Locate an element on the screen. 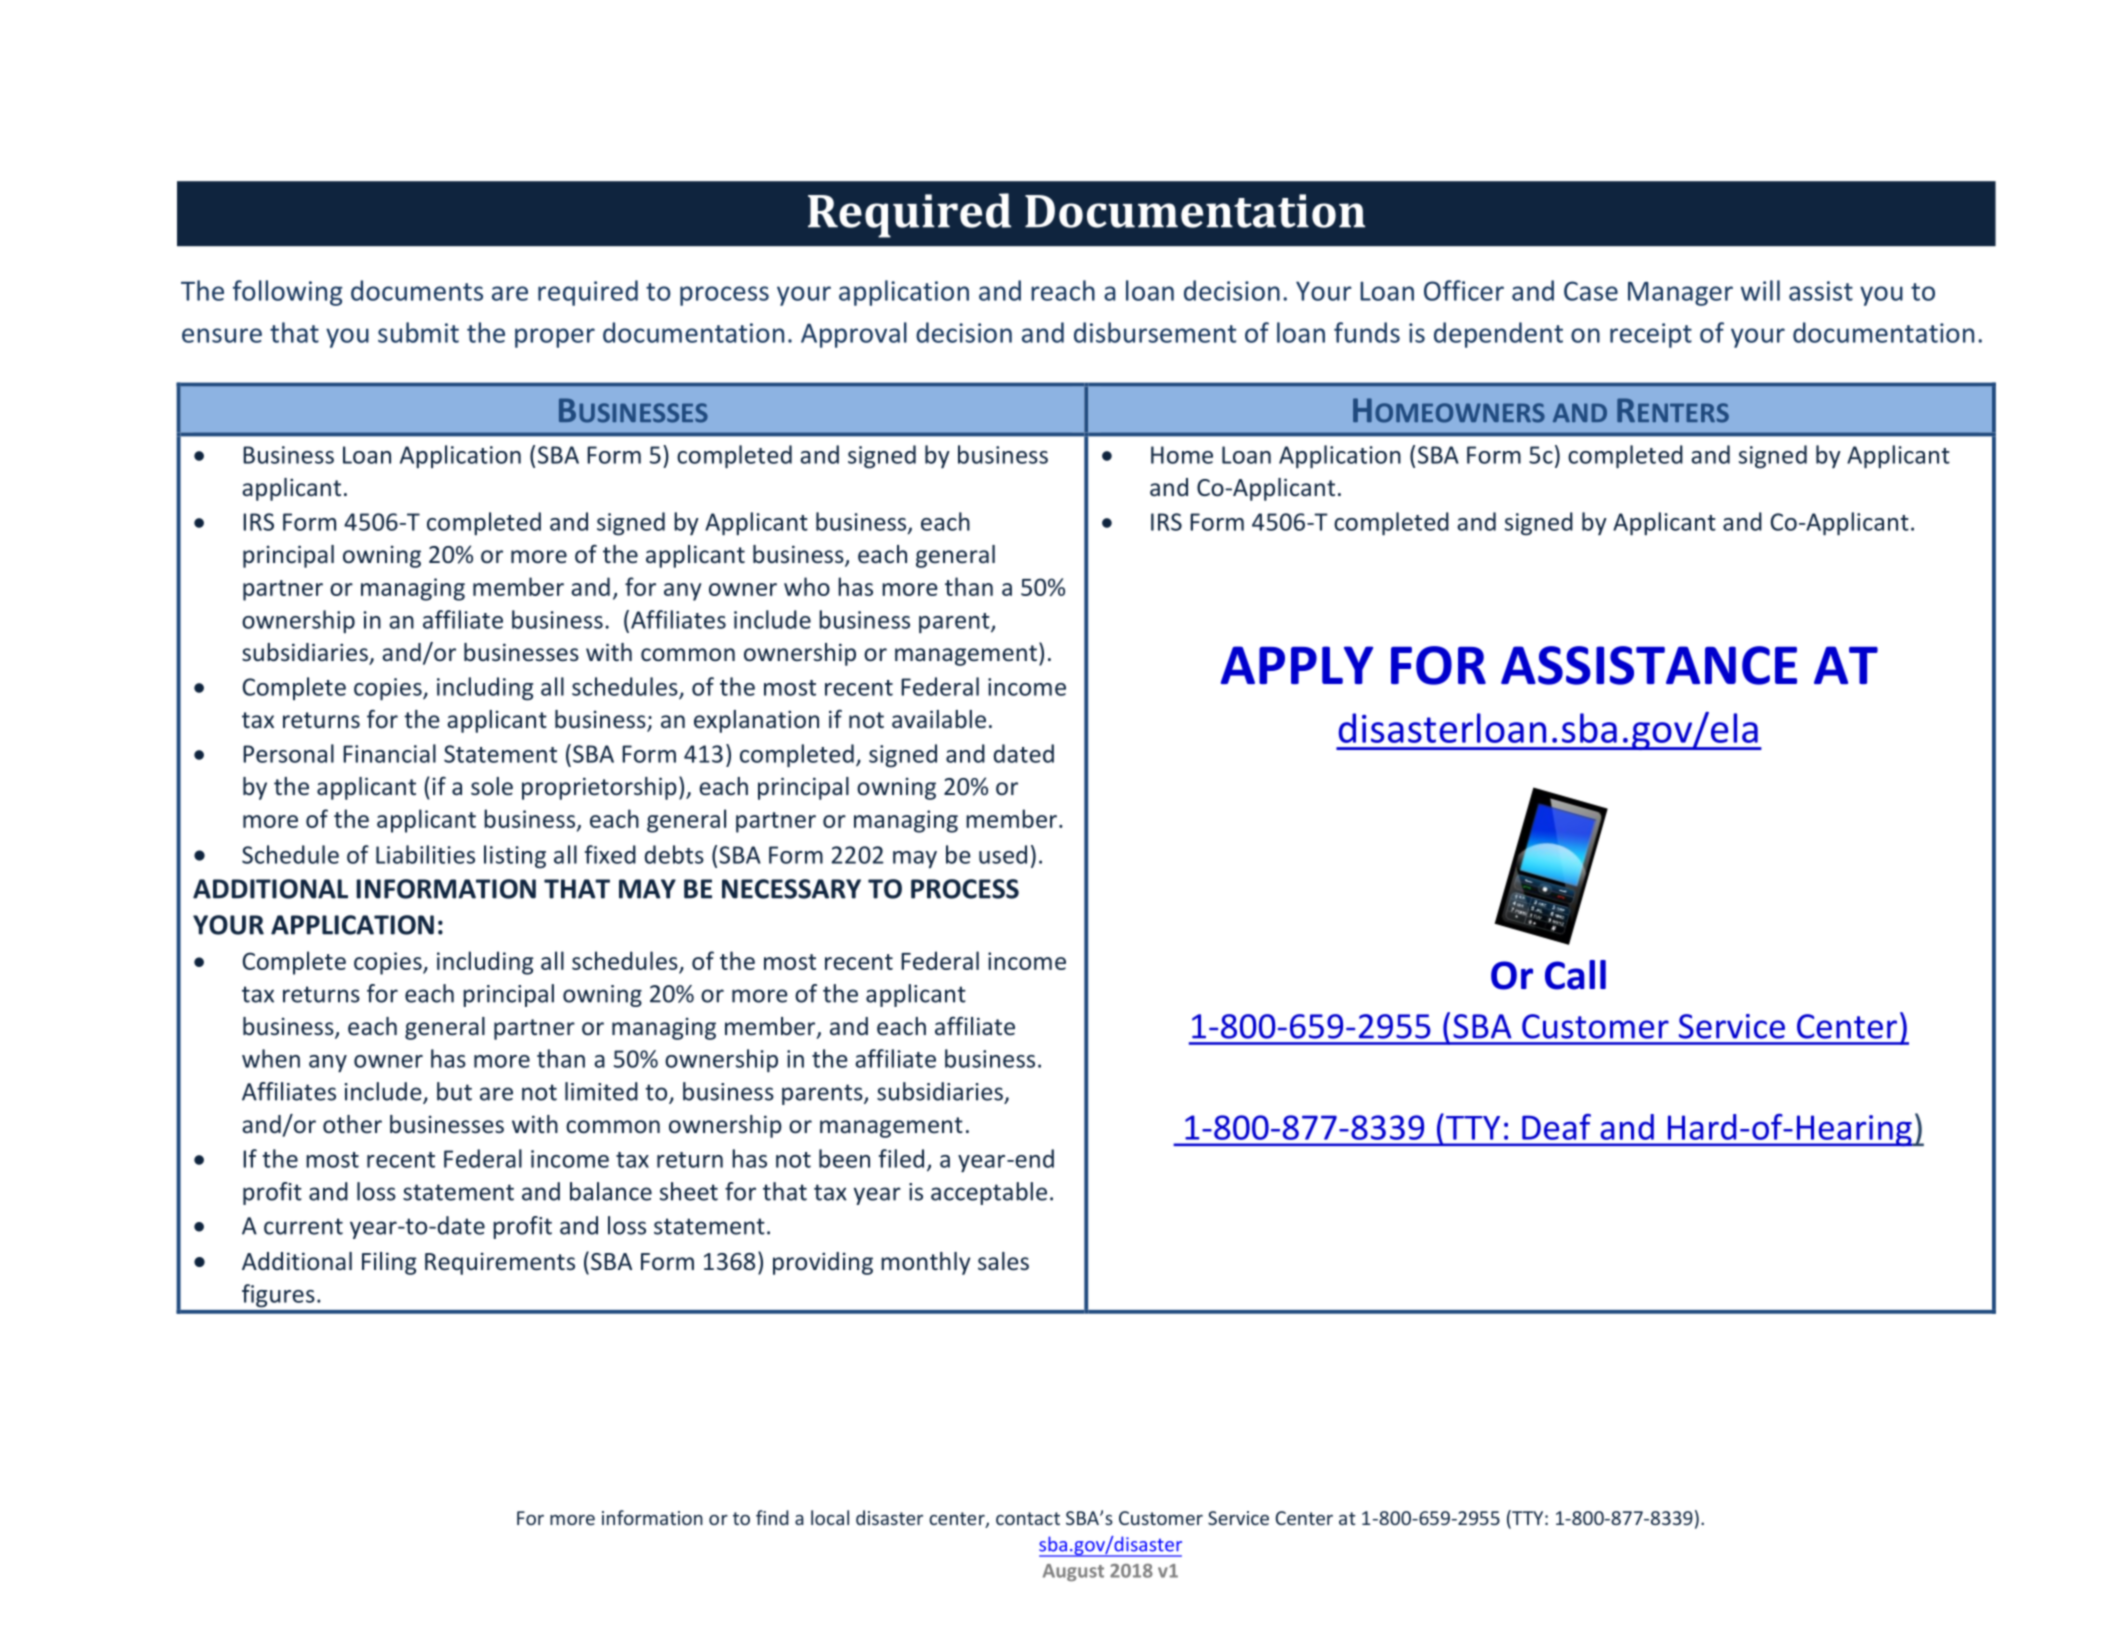 This screenshot has height=1641, width=2124. APPLY is located at coordinates (1297, 665).
